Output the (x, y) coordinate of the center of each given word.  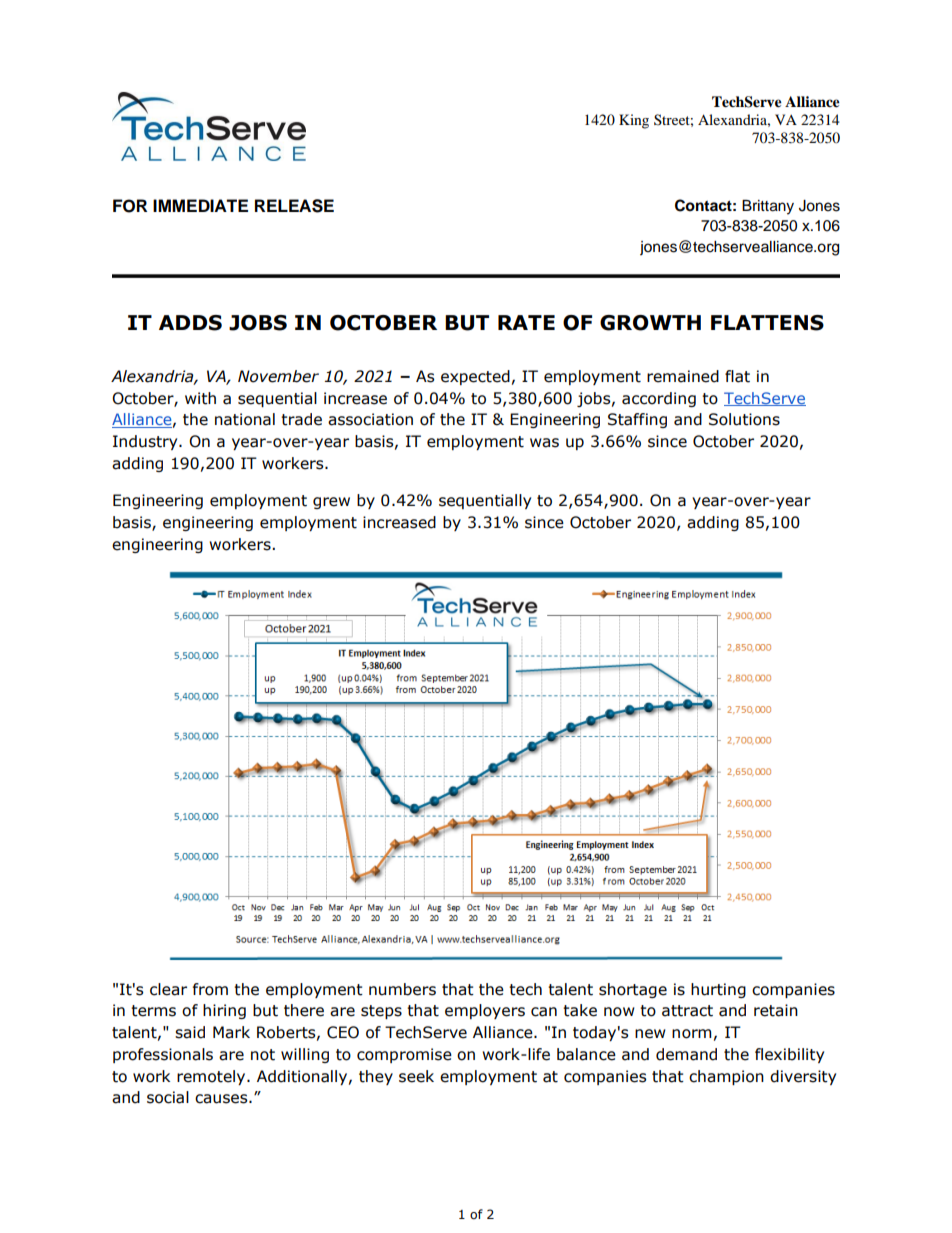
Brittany (768, 207)
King (634, 121)
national (245, 419)
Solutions (744, 419)
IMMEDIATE (200, 205)
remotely (212, 1077)
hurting (718, 990)
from (210, 989)
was (544, 443)
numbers (402, 989)
